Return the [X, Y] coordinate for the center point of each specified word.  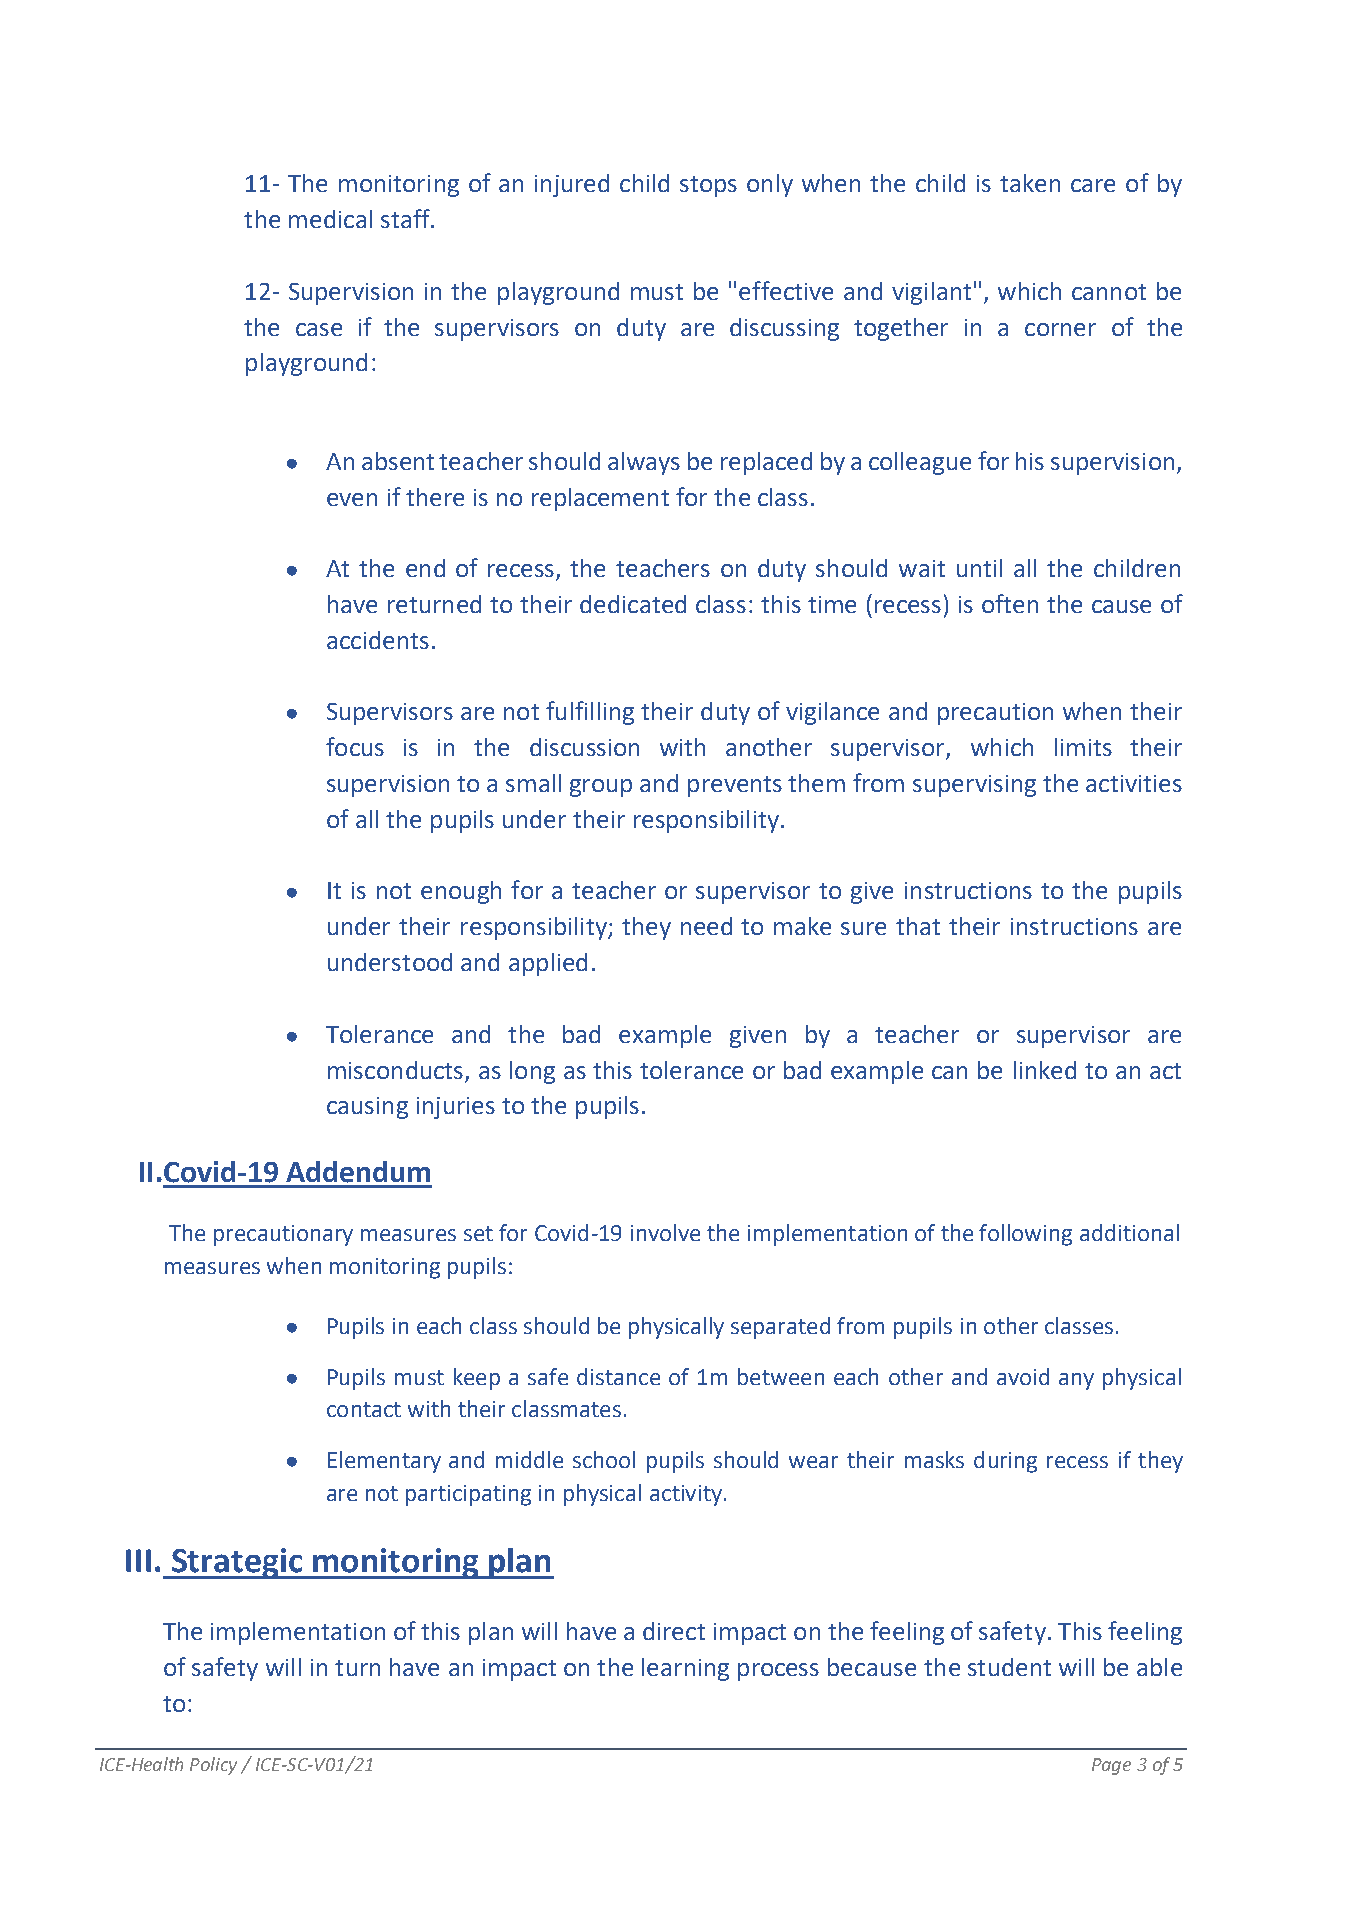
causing [367, 1108]
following [1025, 1235]
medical [330, 219]
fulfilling [590, 713]
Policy [213, 1766]
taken [1030, 183]
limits [1083, 747]
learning [685, 1669]
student [1009, 1667]
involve [665, 1232]
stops [708, 186]
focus [355, 746]
